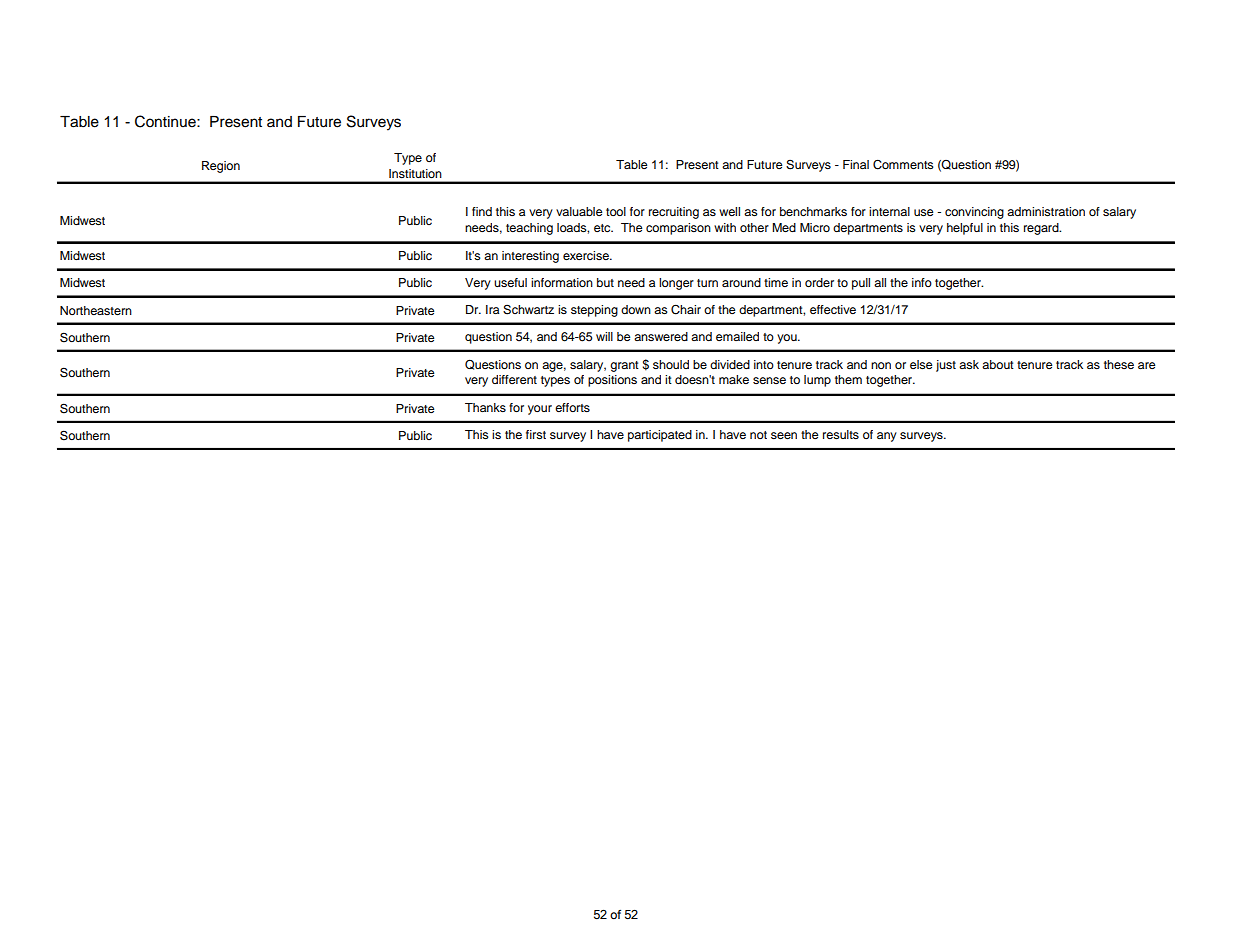 Image resolution: width=1233 pixels, height=952 pixels. Describe the element at coordinates (880, 282) in the document. I see `all` at that location.
